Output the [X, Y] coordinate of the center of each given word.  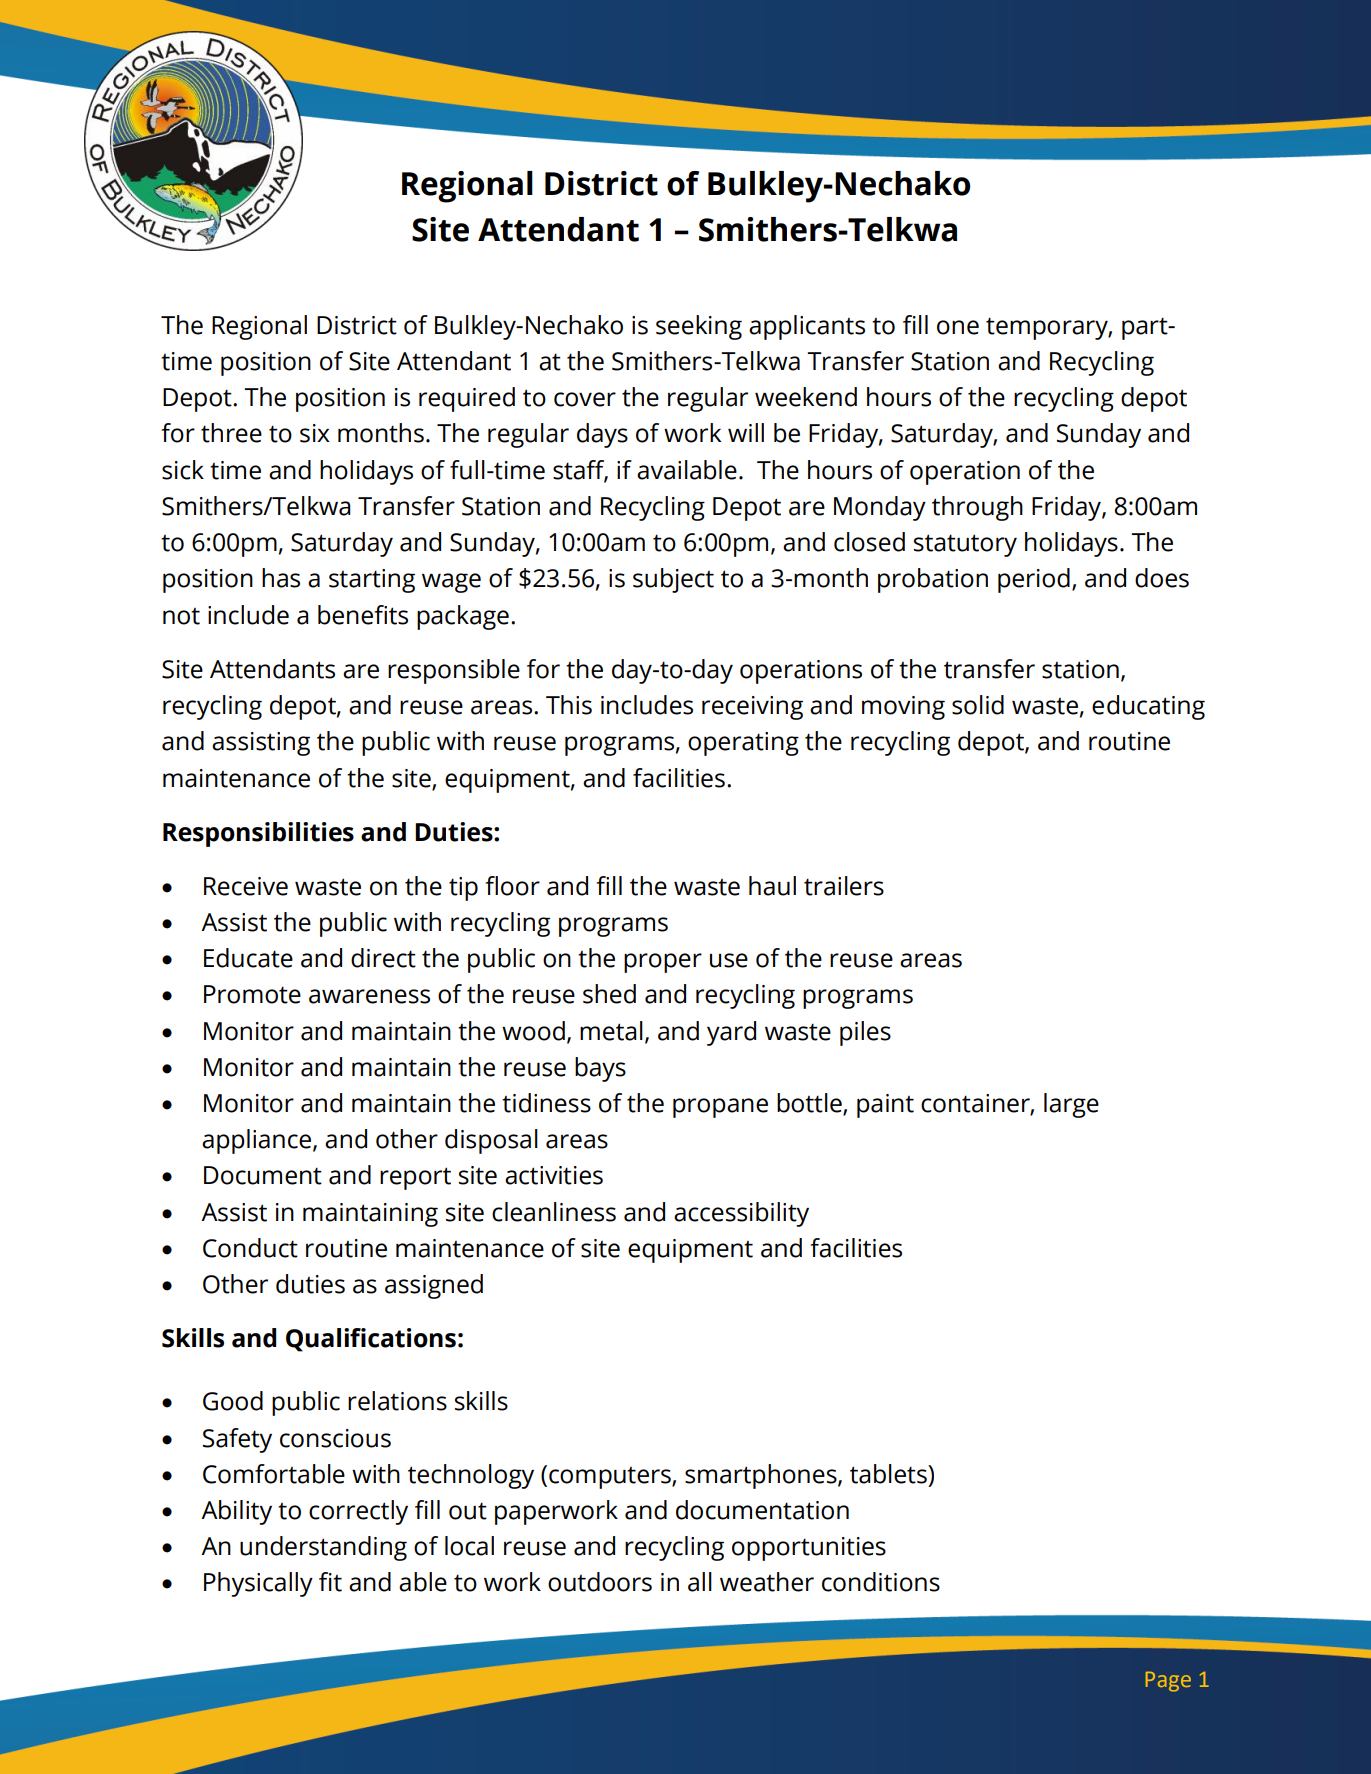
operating [743, 744]
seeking [699, 327]
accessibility [741, 1214]
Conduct [250, 1248]
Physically [258, 1584]
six [315, 433]
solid [978, 705]
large [1071, 1105]
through [977, 508]
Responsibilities [258, 834]
